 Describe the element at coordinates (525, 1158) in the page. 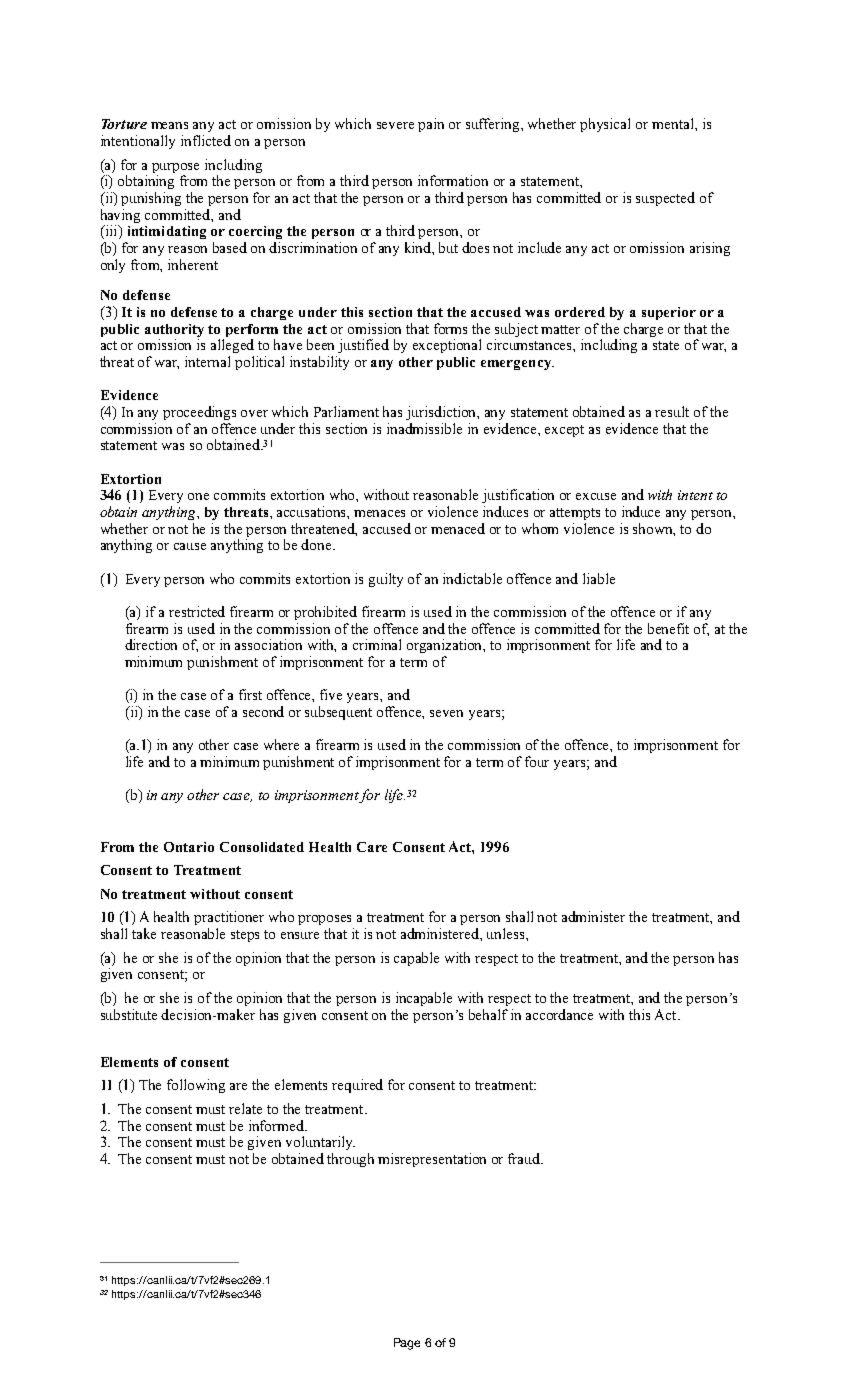

I see `fraud` at that location.
